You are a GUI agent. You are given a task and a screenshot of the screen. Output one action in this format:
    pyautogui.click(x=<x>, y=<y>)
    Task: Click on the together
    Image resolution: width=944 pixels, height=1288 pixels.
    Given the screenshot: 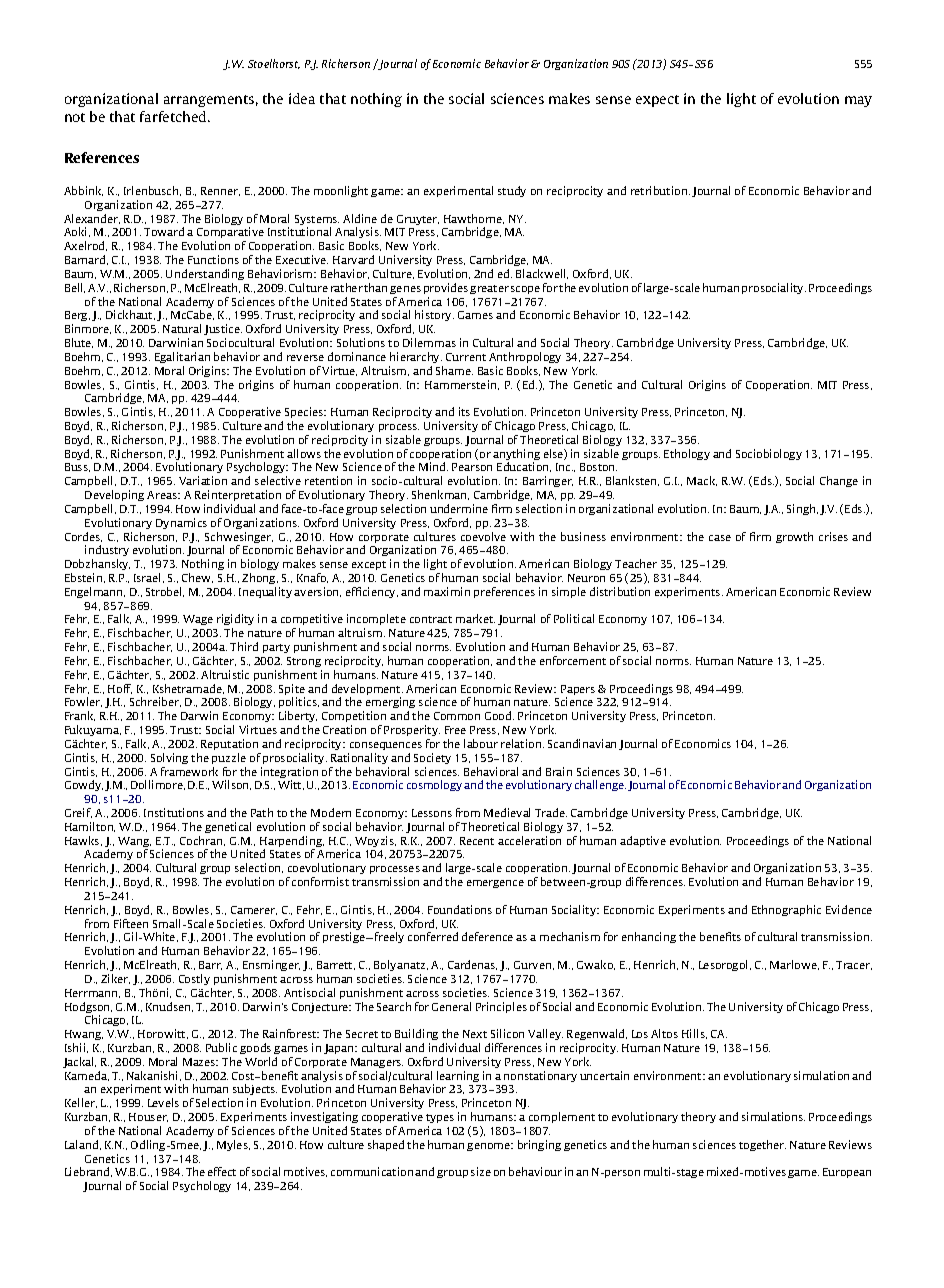 What is the action you would take?
    pyautogui.click(x=762, y=1145)
